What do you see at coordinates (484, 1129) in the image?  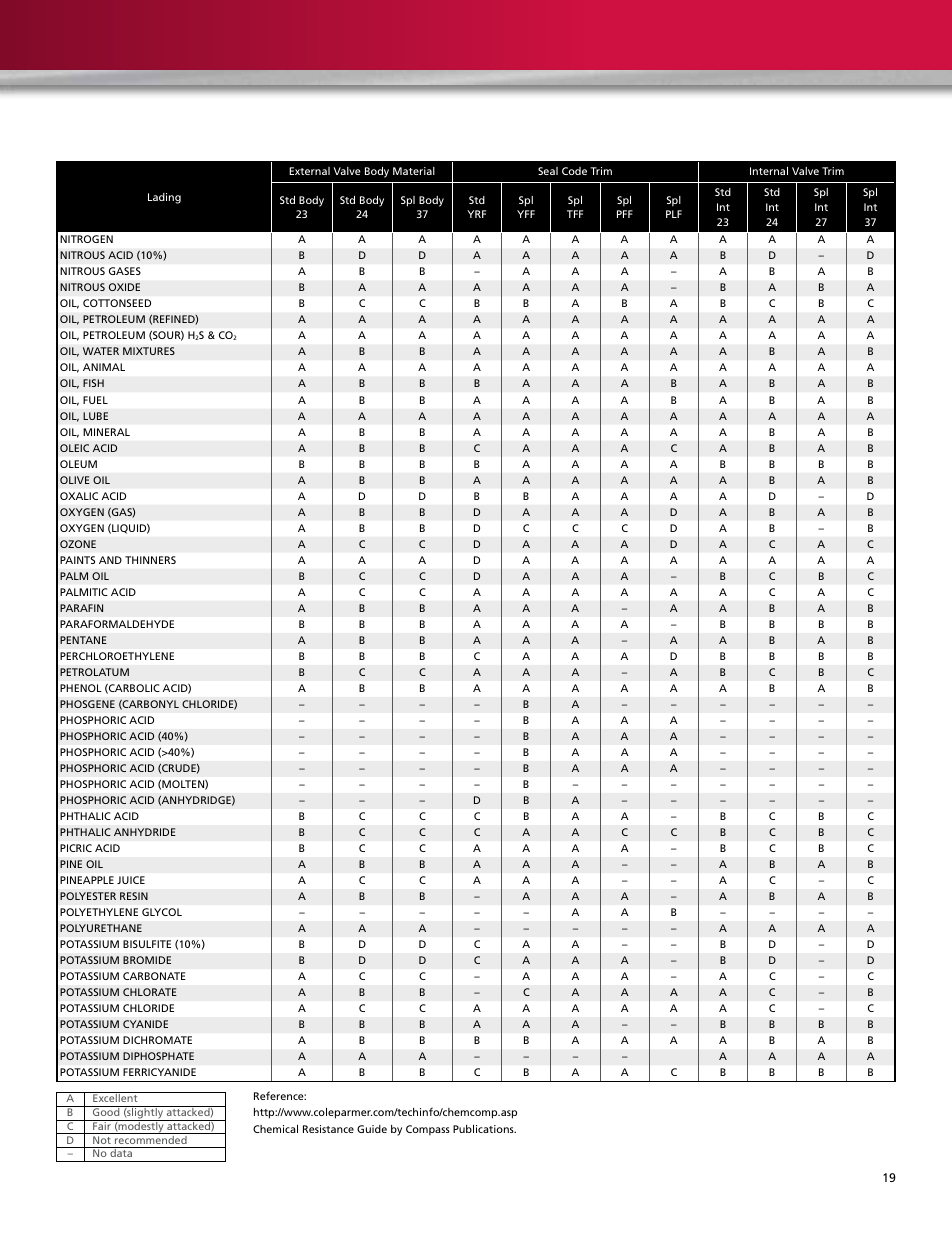 I see `Publications` at bounding box center [484, 1129].
